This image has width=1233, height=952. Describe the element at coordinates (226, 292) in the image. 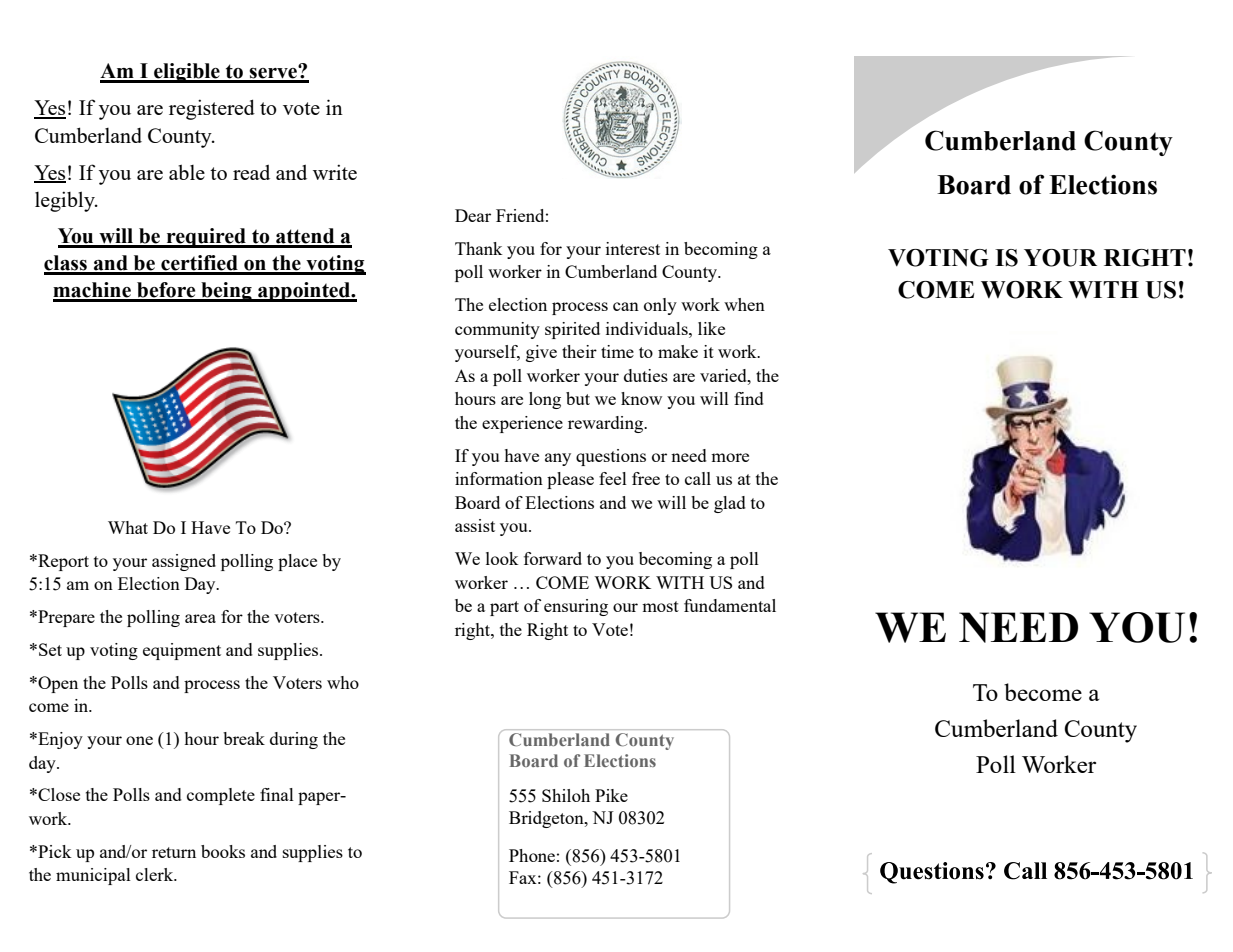

I see `being` at that location.
